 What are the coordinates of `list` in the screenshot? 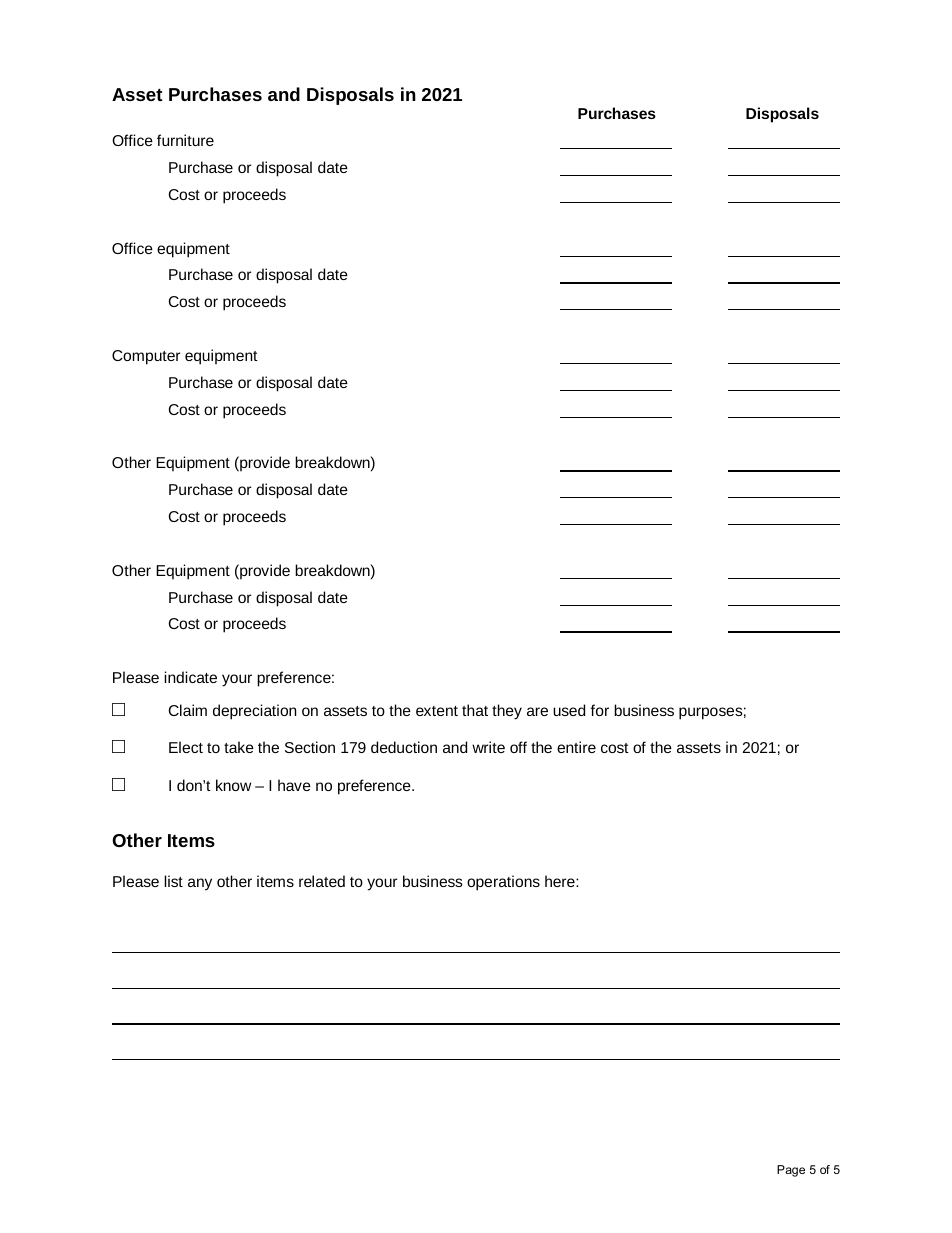 It's located at (173, 881).
